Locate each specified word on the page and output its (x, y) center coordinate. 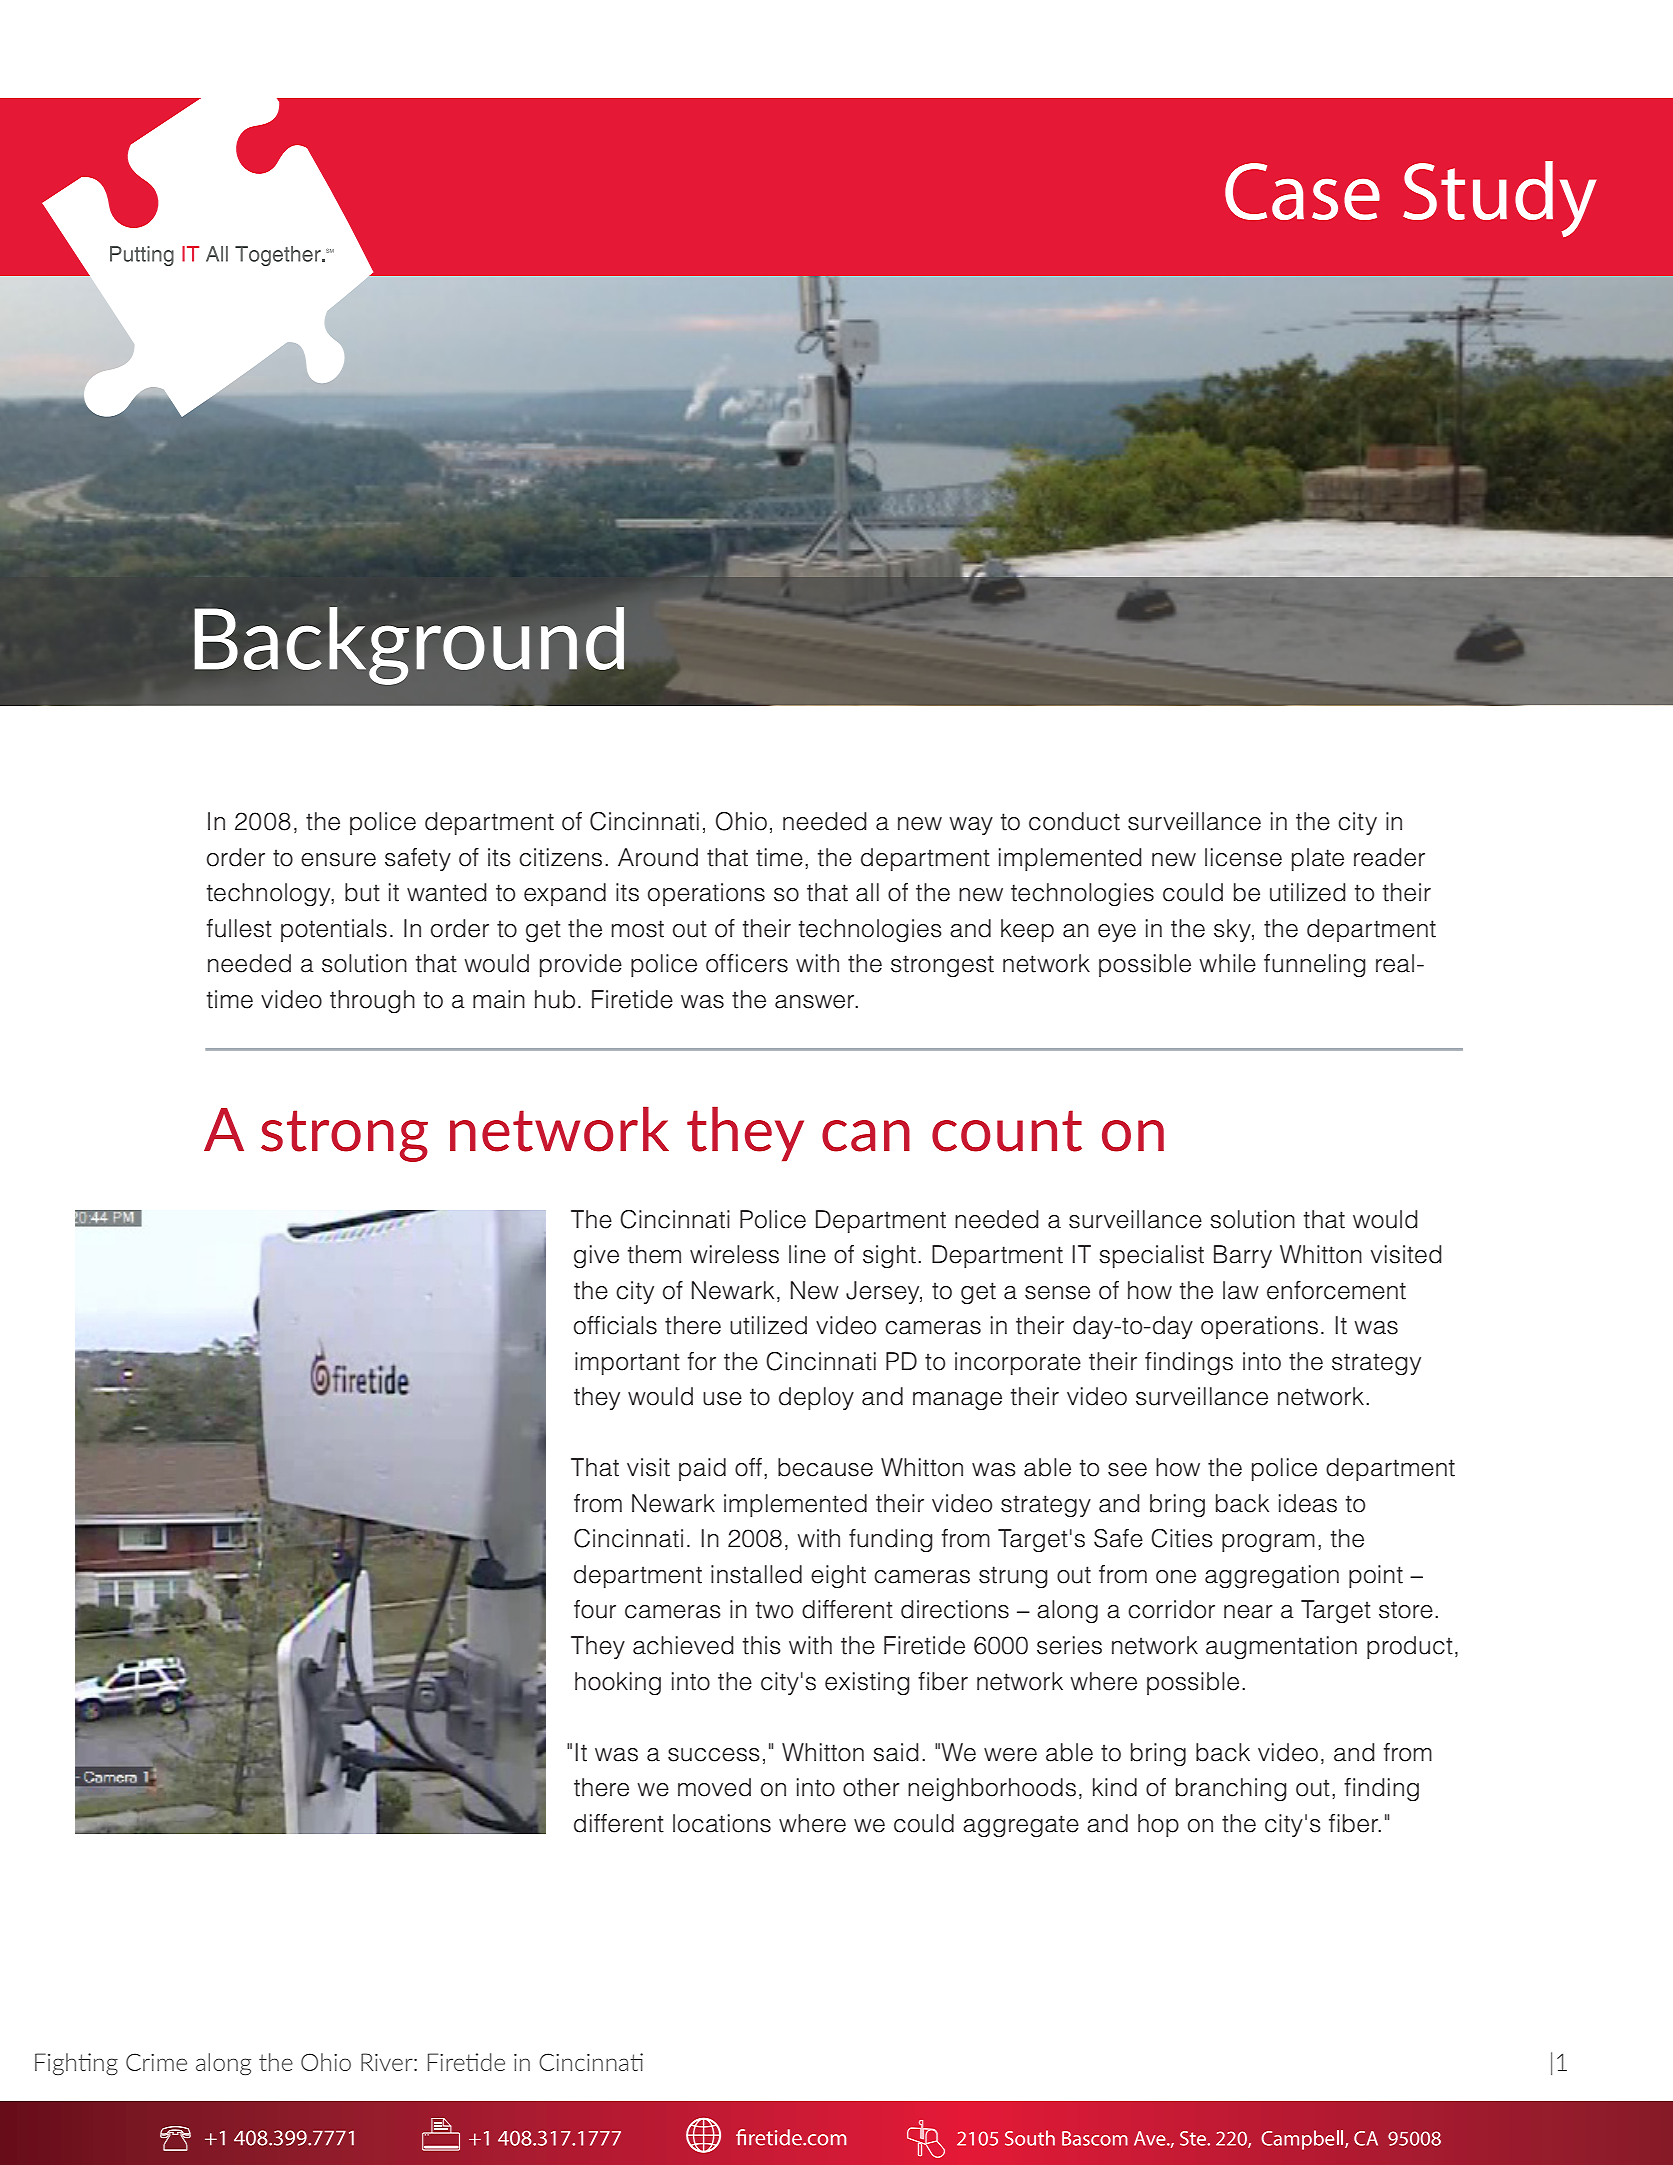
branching (1231, 1790)
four (595, 1609)
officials (615, 1325)
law (1241, 1290)
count (1007, 1131)
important (627, 1363)
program (1268, 1543)
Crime (156, 2062)
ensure (338, 860)
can (866, 1136)
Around (658, 857)
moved (714, 1787)
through (372, 1002)
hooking (618, 1684)
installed (756, 1574)
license (1243, 857)
